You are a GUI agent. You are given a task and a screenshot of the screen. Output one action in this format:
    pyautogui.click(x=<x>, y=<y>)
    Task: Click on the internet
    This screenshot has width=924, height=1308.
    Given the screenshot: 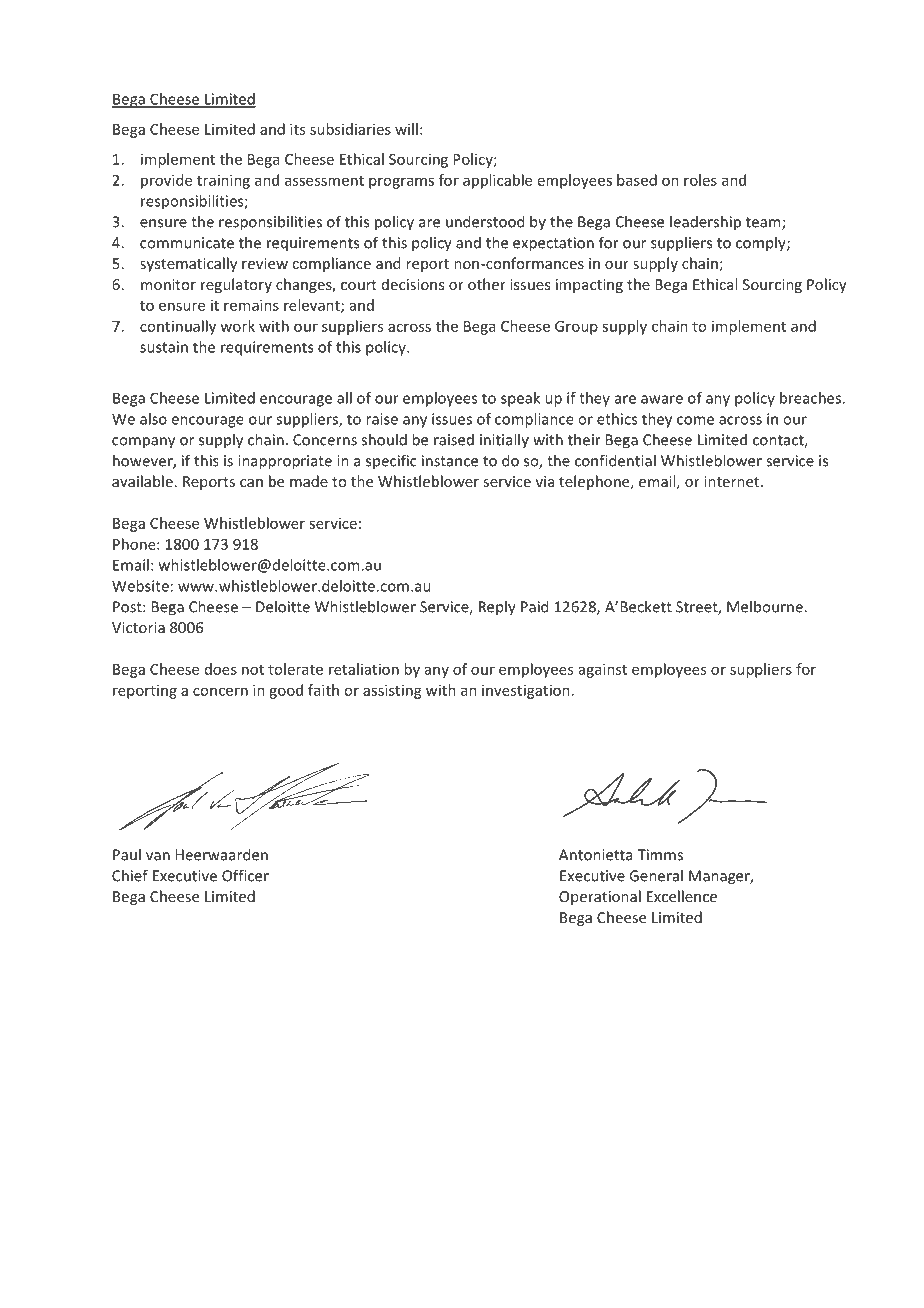 What is the action you would take?
    pyautogui.click(x=733, y=481)
